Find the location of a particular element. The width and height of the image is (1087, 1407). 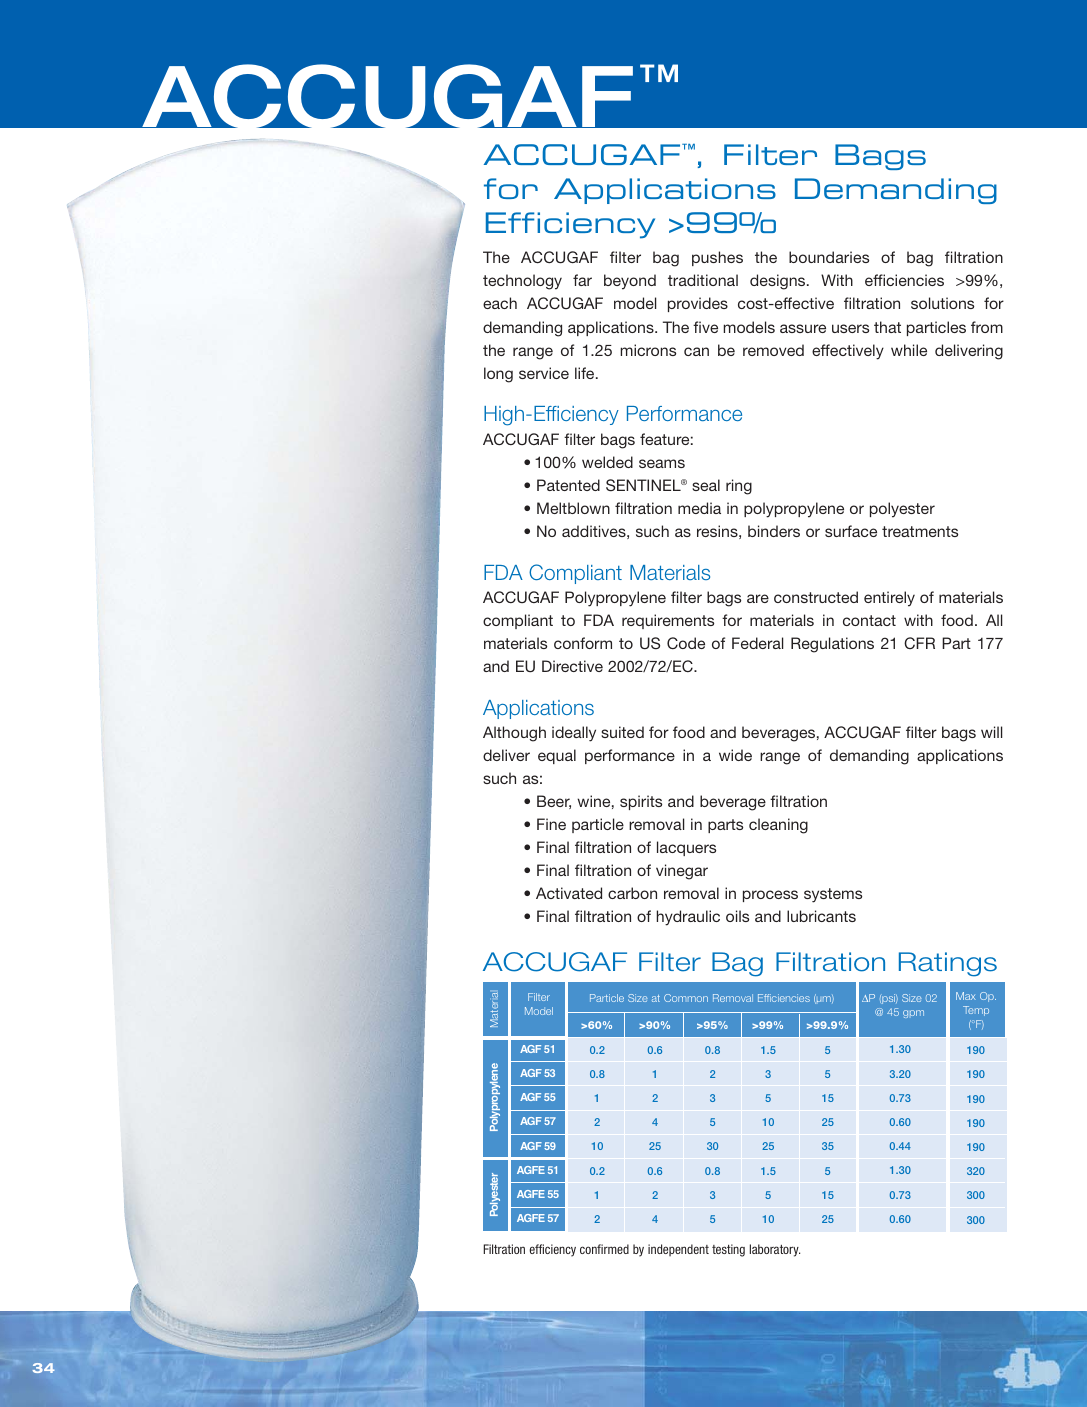

designs is located at coordinates (779, 282).
